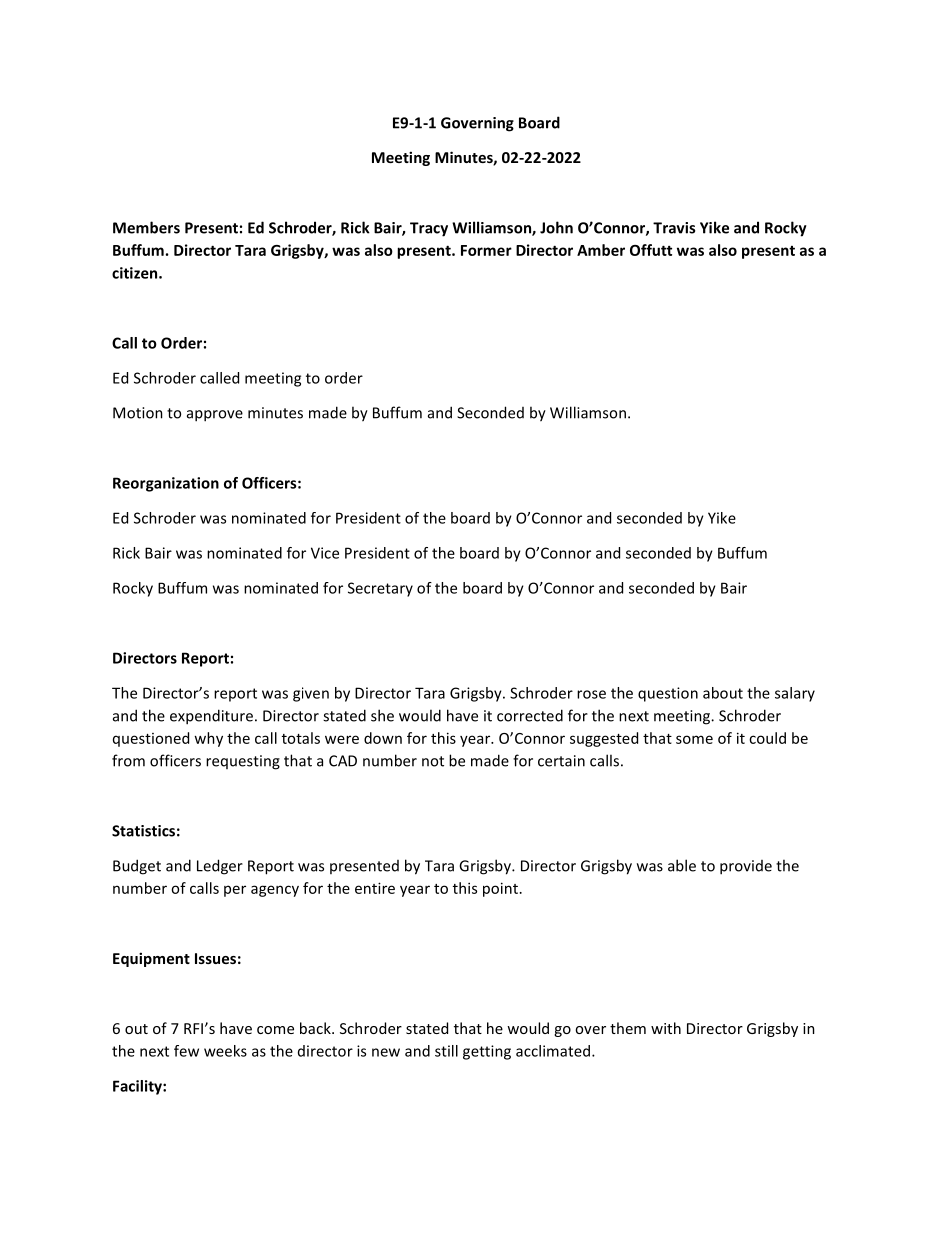  What do you see at coordinates (146, 227) in the screenshot?
I see `Members` at bounding box center [146, 227].
